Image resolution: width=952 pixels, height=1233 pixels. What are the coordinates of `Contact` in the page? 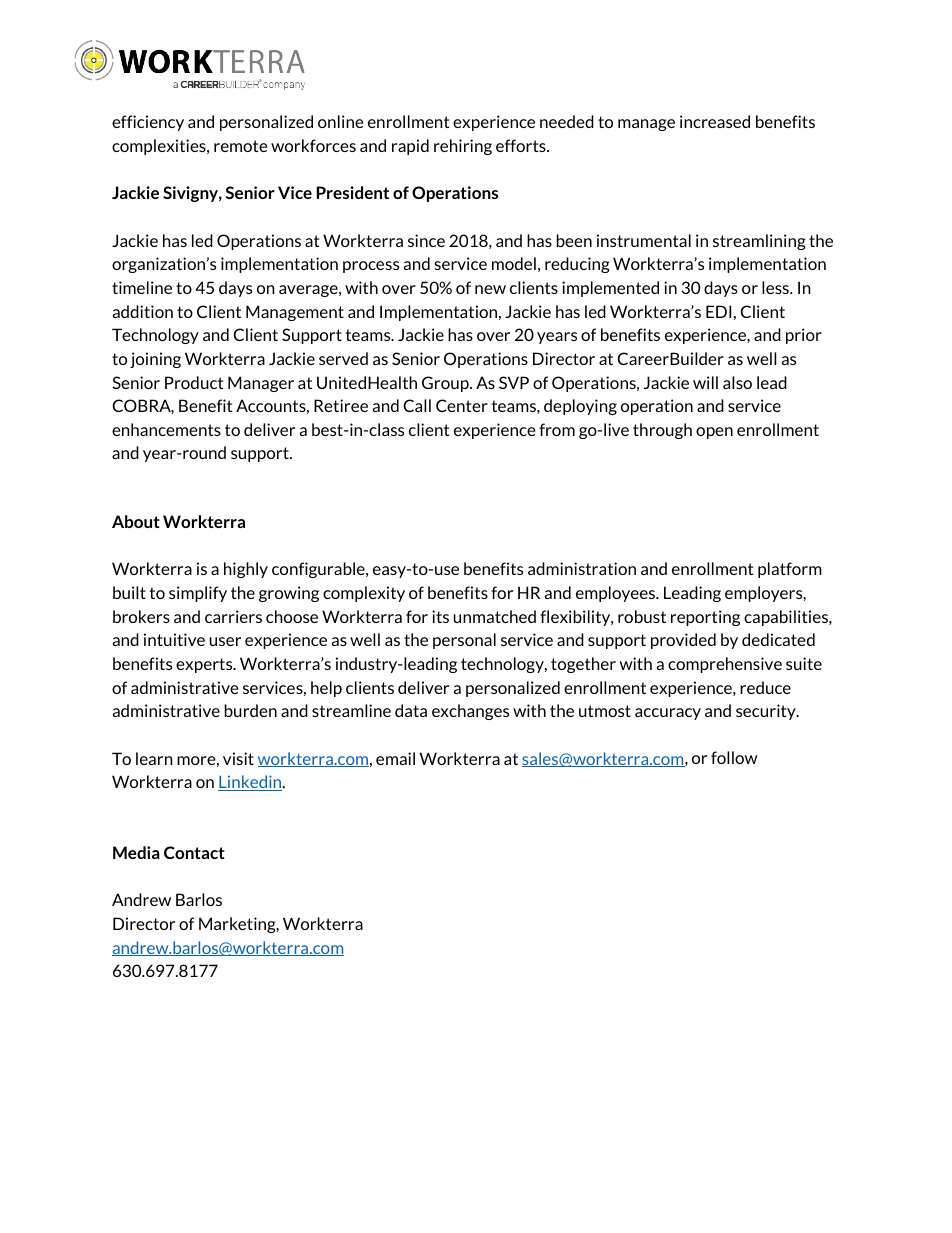 It's located at (194, 852).
